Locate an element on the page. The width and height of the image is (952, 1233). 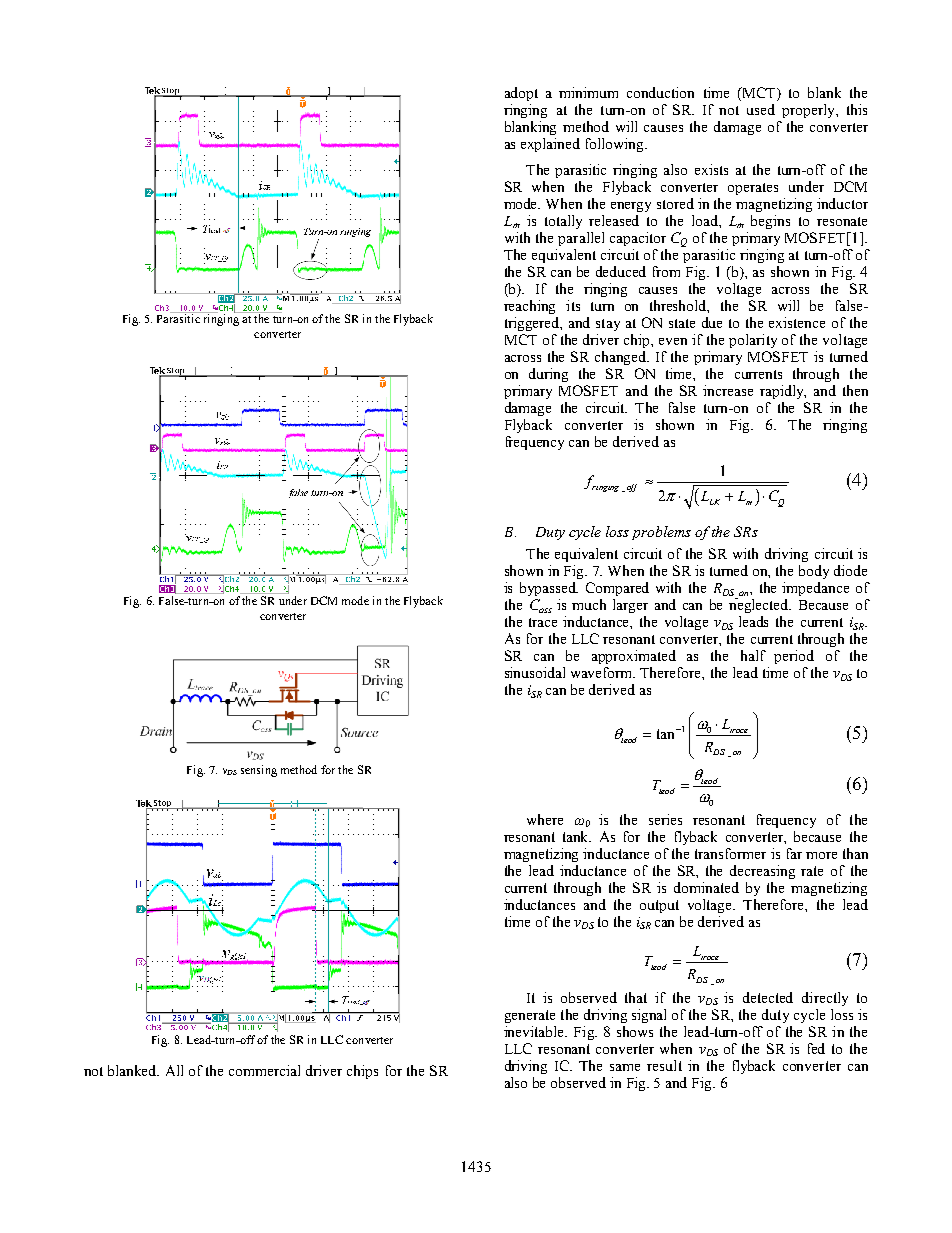
commercial is located at coordinates (264, 1070).
